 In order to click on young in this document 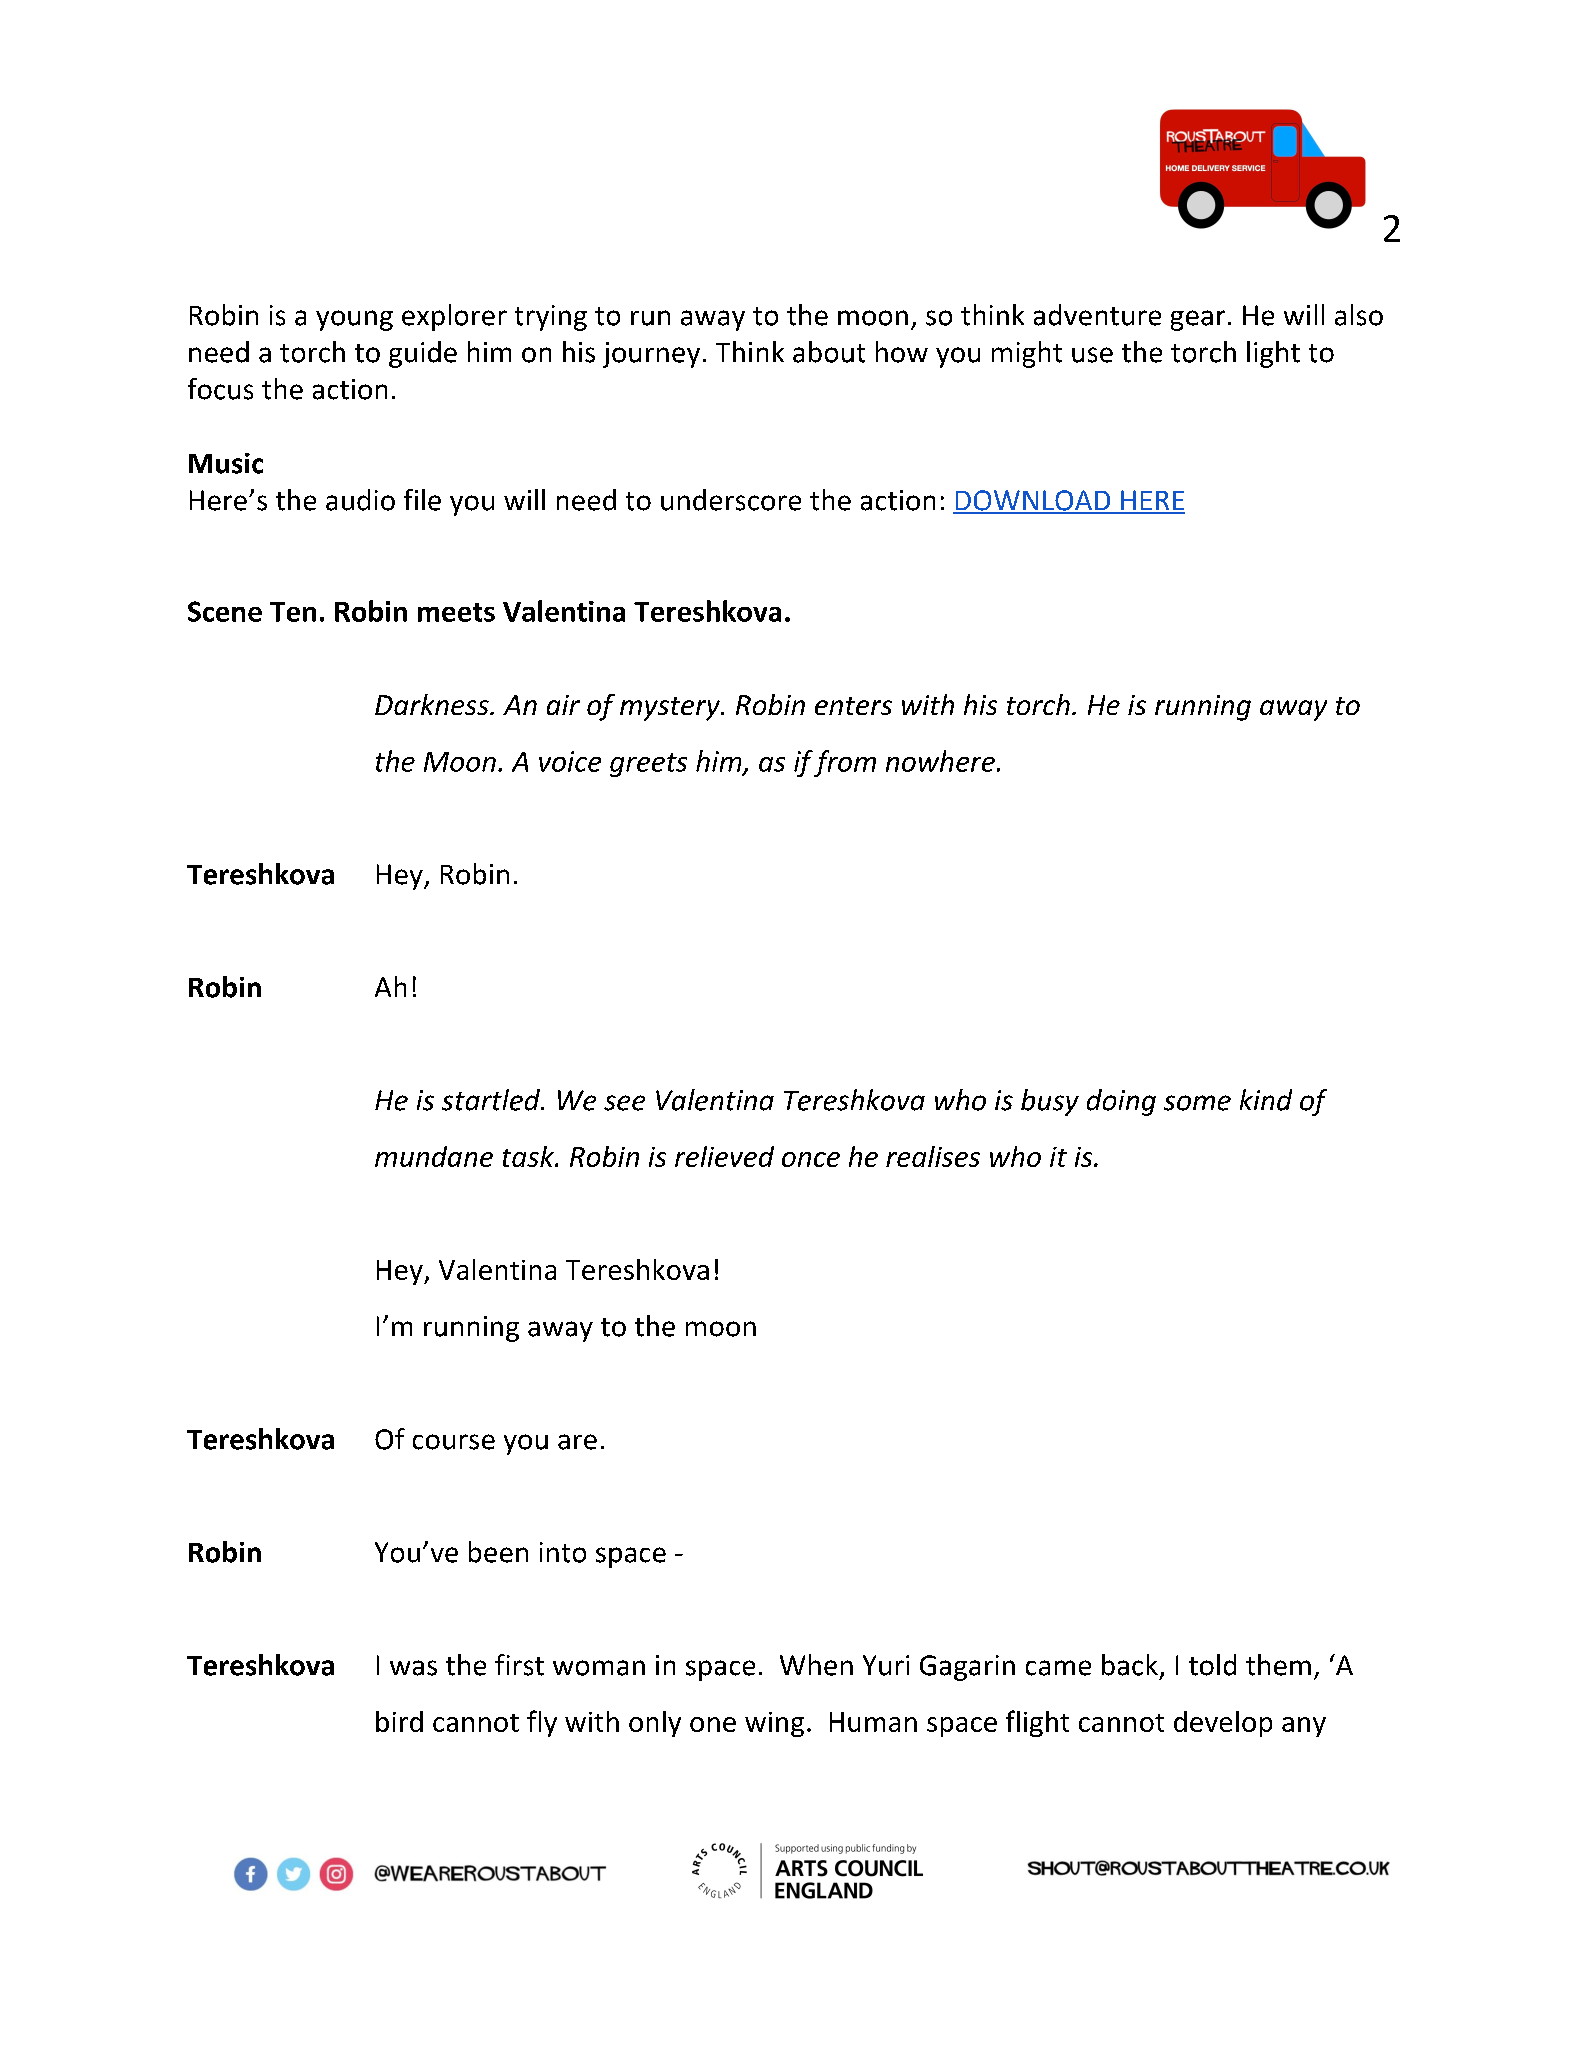, I will do `click(354, 320)`.
